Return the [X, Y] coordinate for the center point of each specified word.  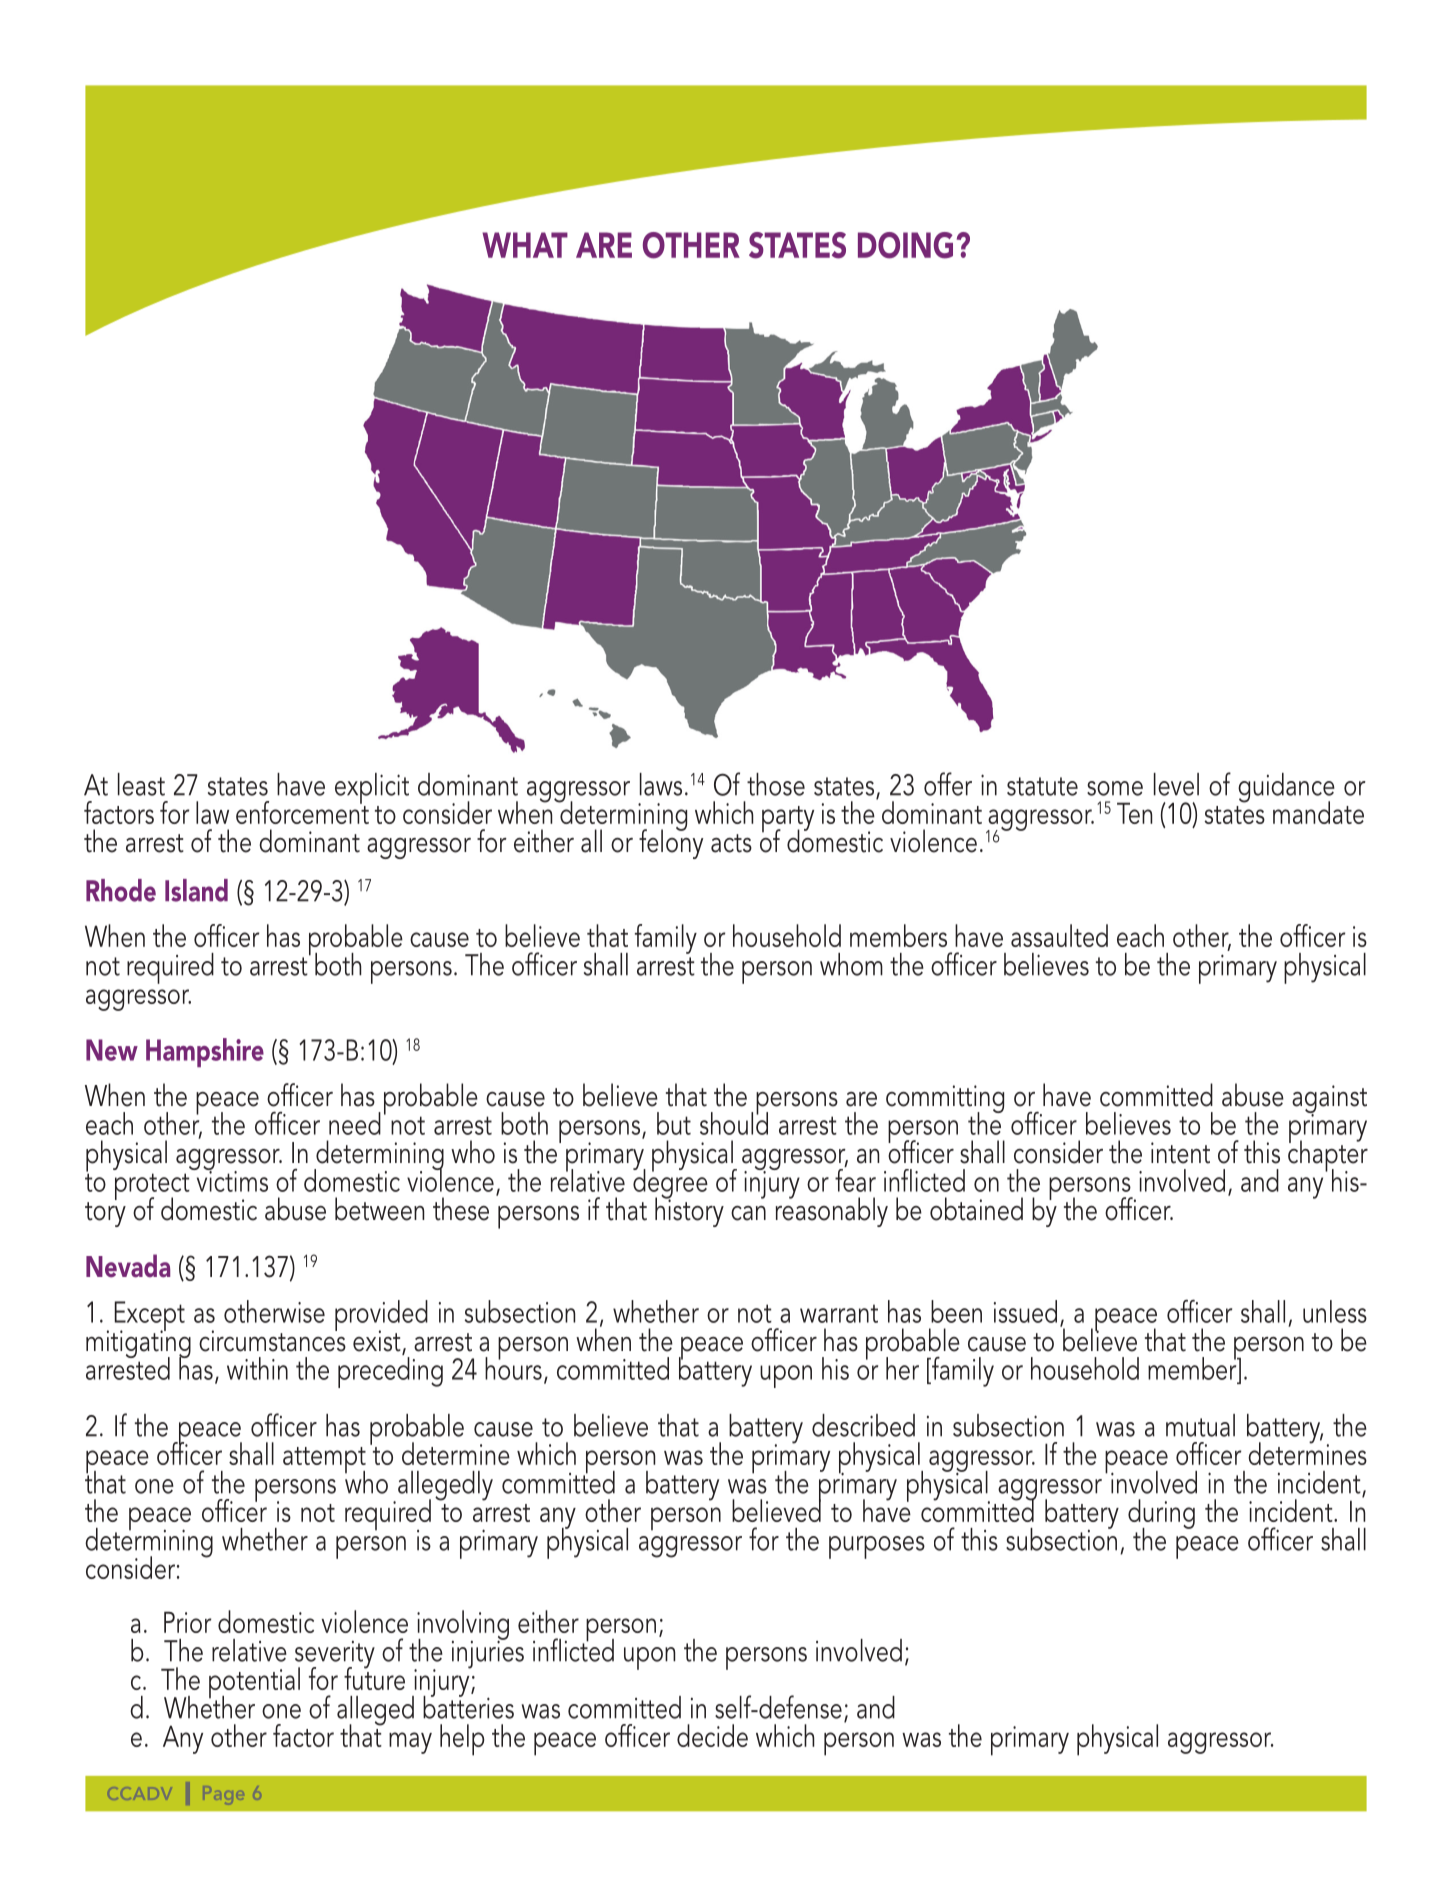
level [1176, 784]
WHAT [525, 245]
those [776, 784]
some [1115, 788]
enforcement [302, 811]
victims [231, 1180]
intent [1180, 1153]
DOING [905, 245]
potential [254, 1684]
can [748, 1213]
